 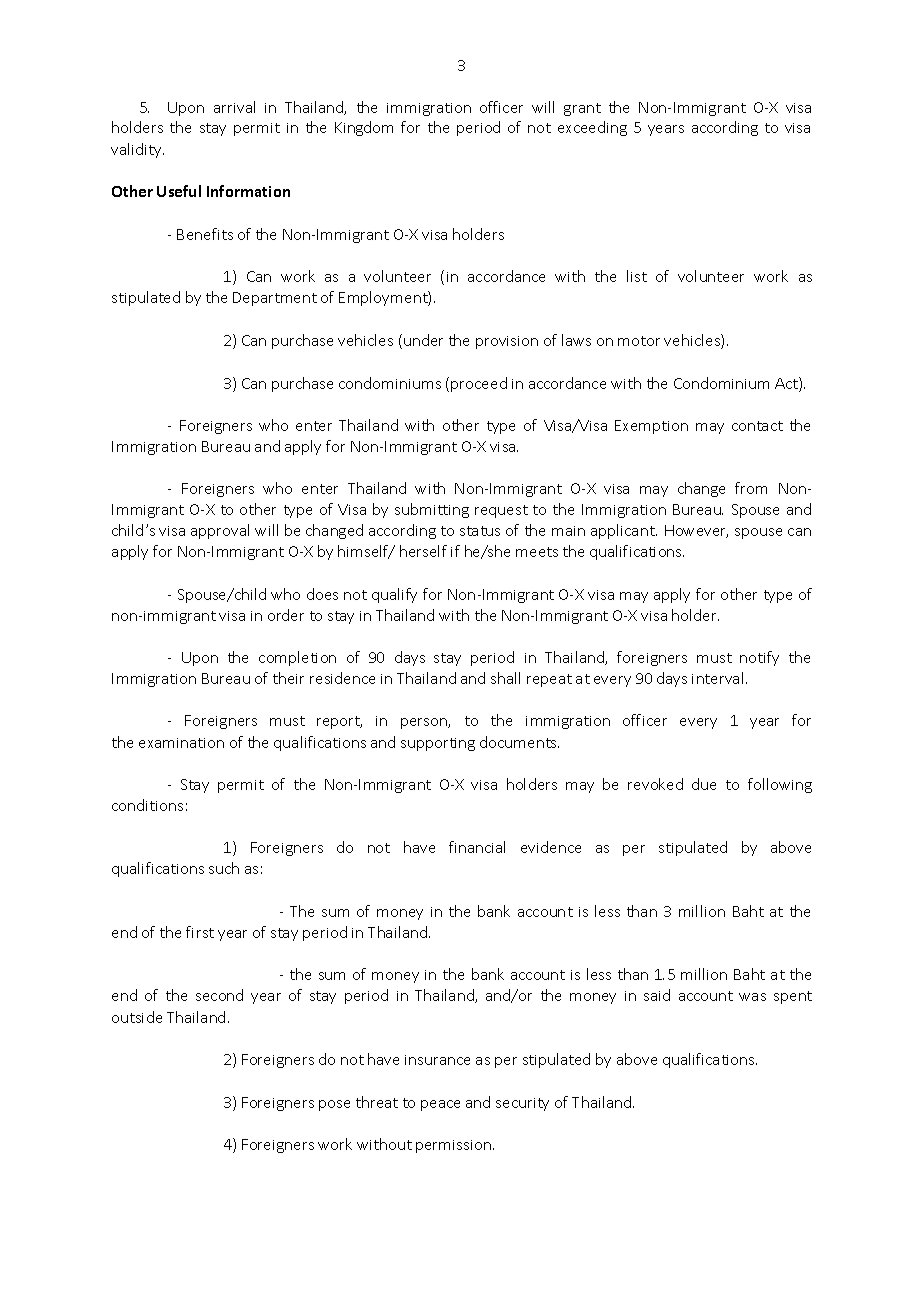 I want to click on shall, so click(x=505, y=678).
